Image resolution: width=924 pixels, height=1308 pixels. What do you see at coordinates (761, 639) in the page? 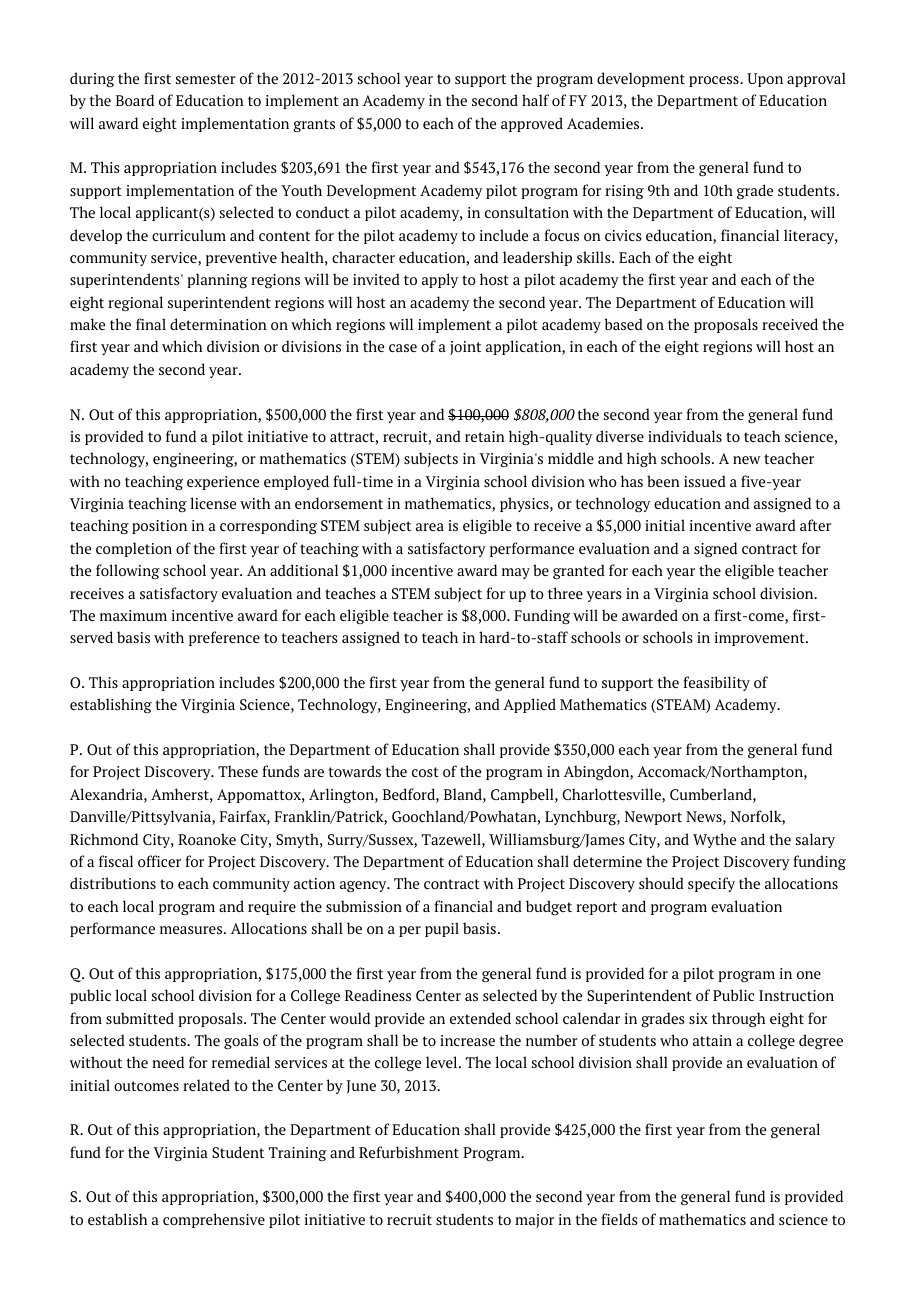
I see `improvement` at bounding box center [761, 639].
